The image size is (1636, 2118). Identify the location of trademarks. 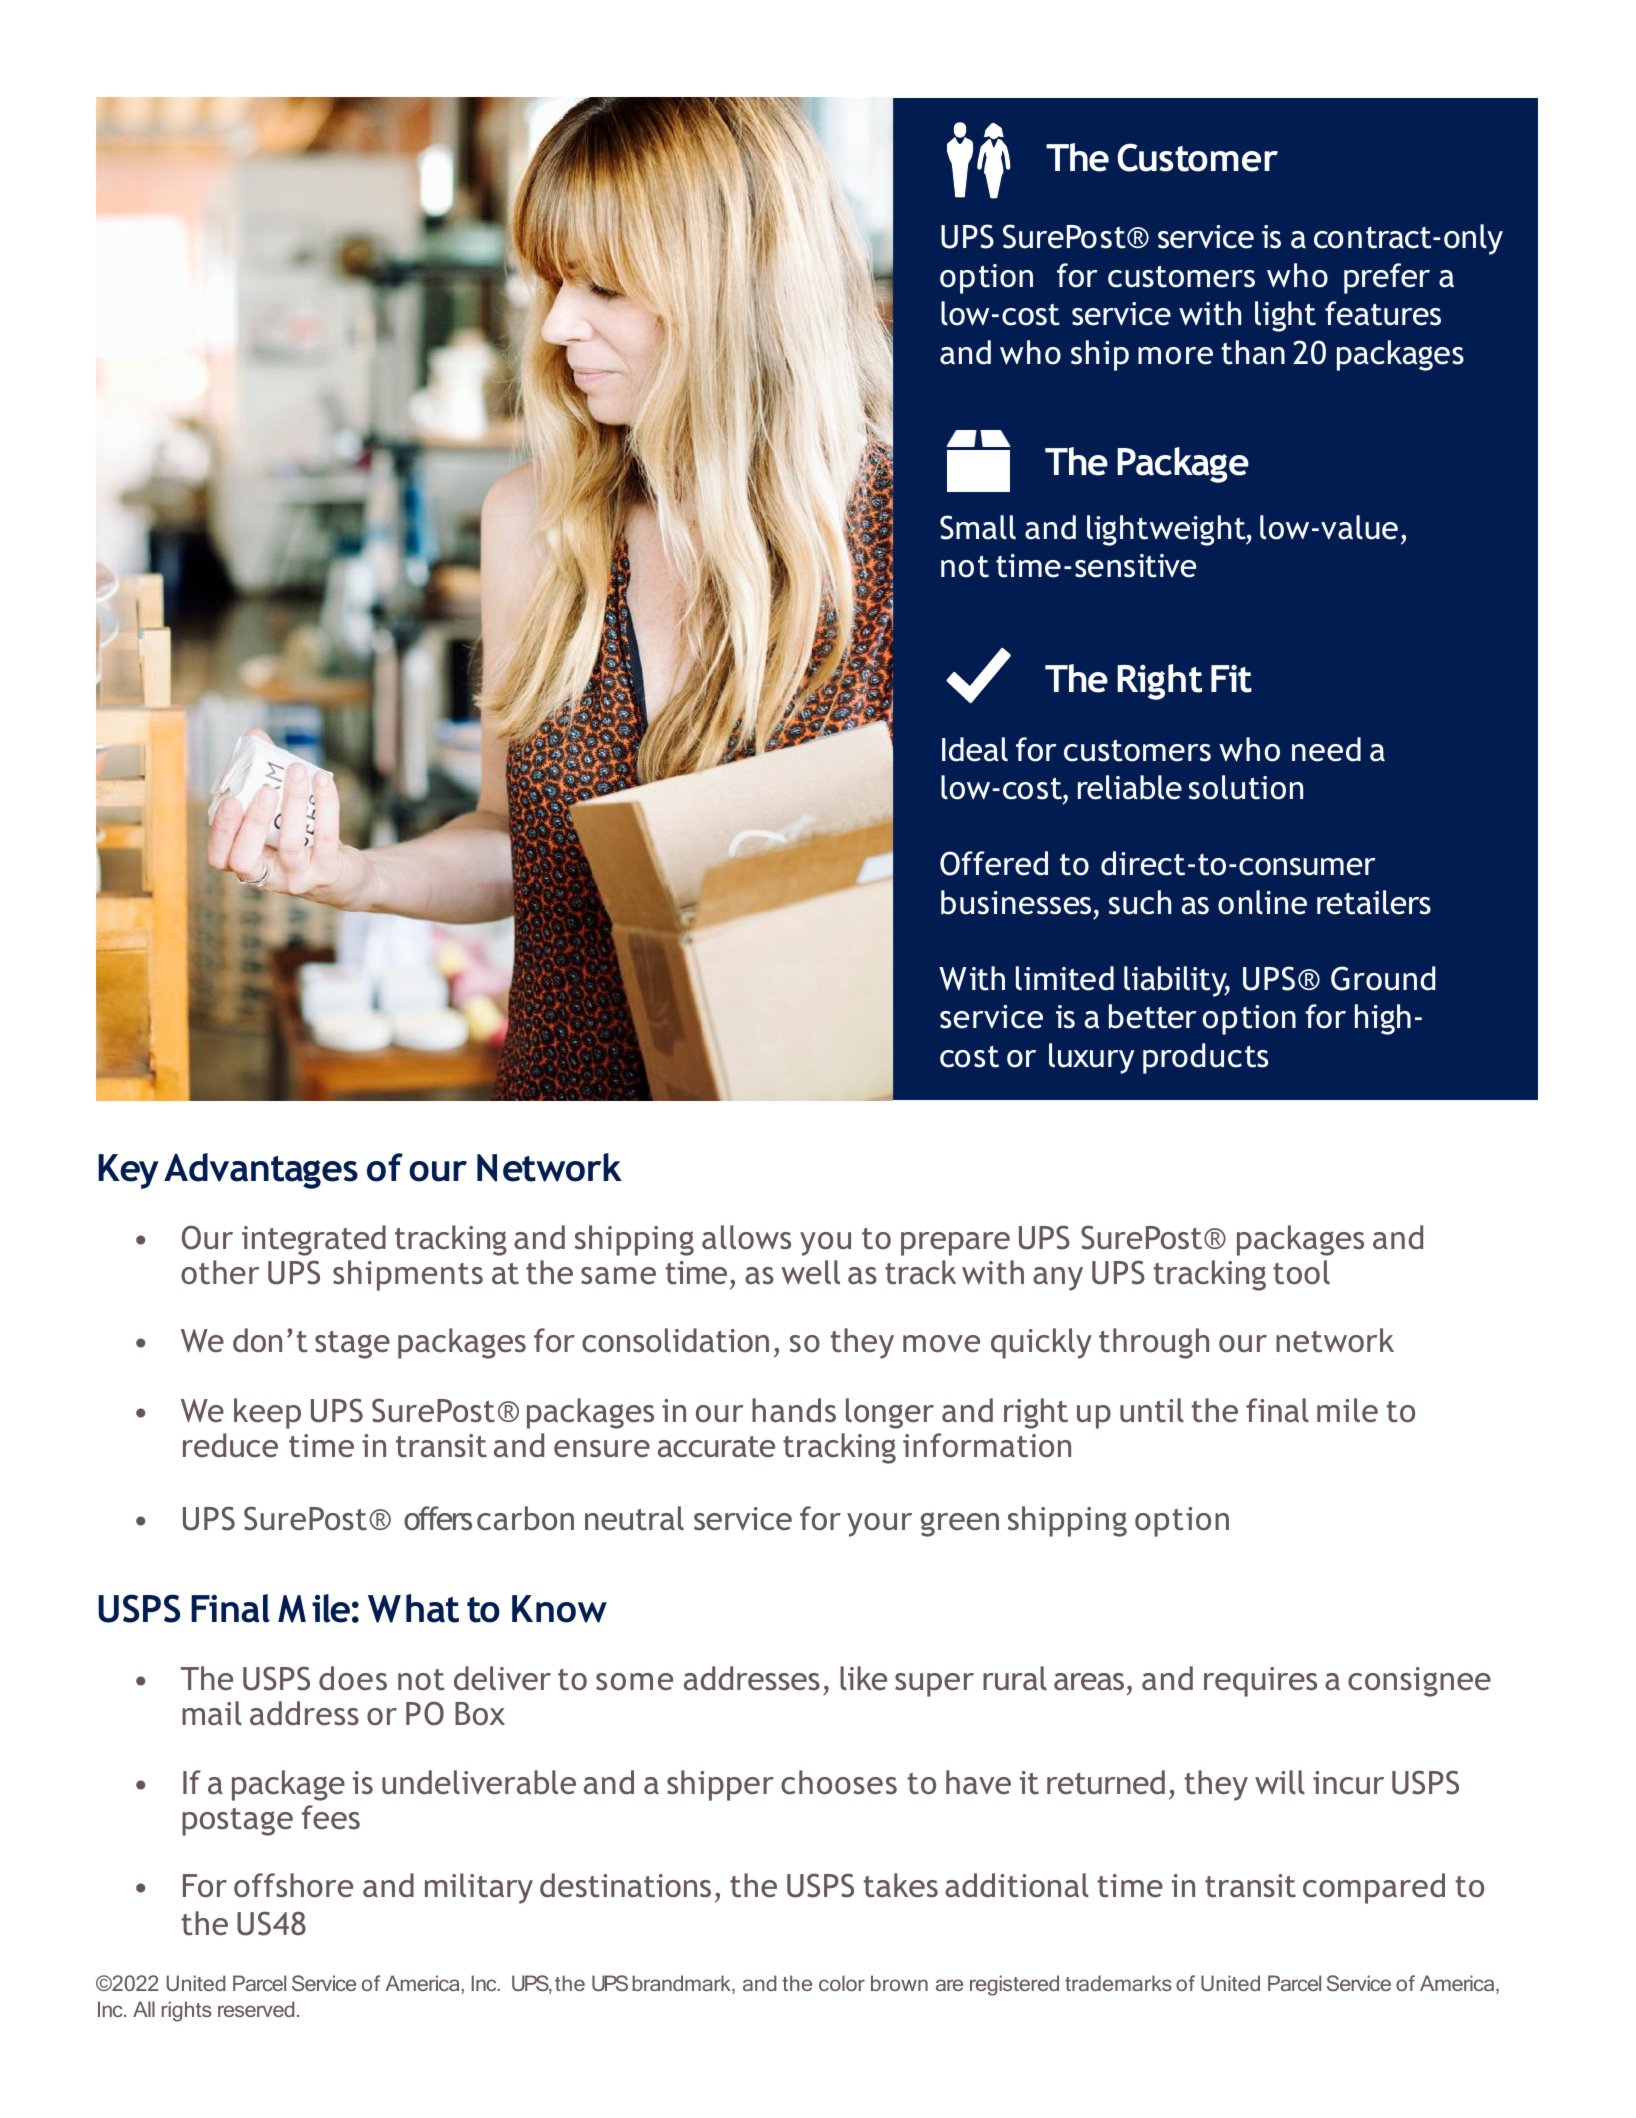
(1118, 1983).
